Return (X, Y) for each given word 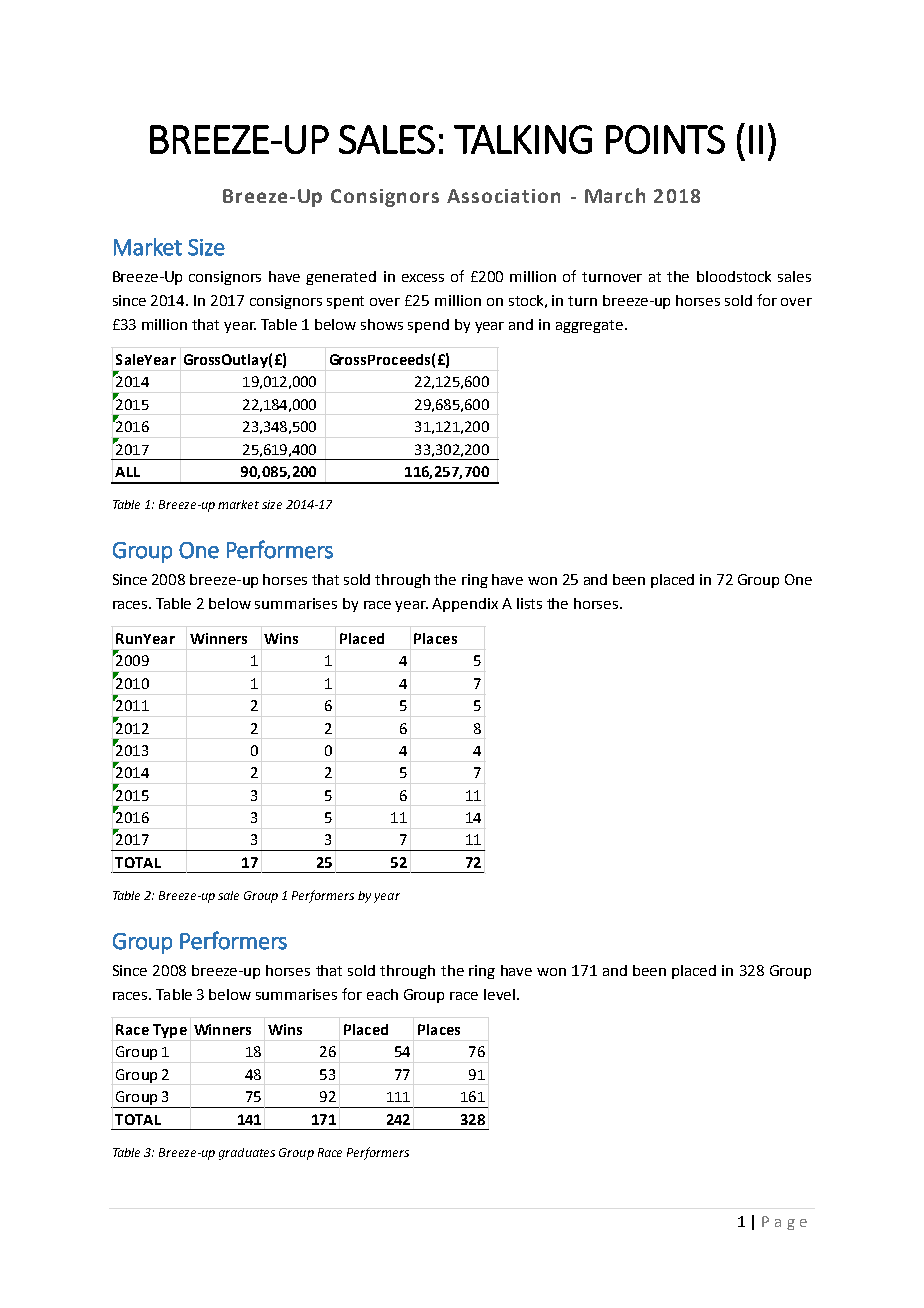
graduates (247, 1154)
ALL (127, 472)
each (382, 994)
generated (341, 278)
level (499, 994)
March (615, 195)
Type (170, 1031)
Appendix (465, 605)
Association (503, 196)
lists (529, 603)
